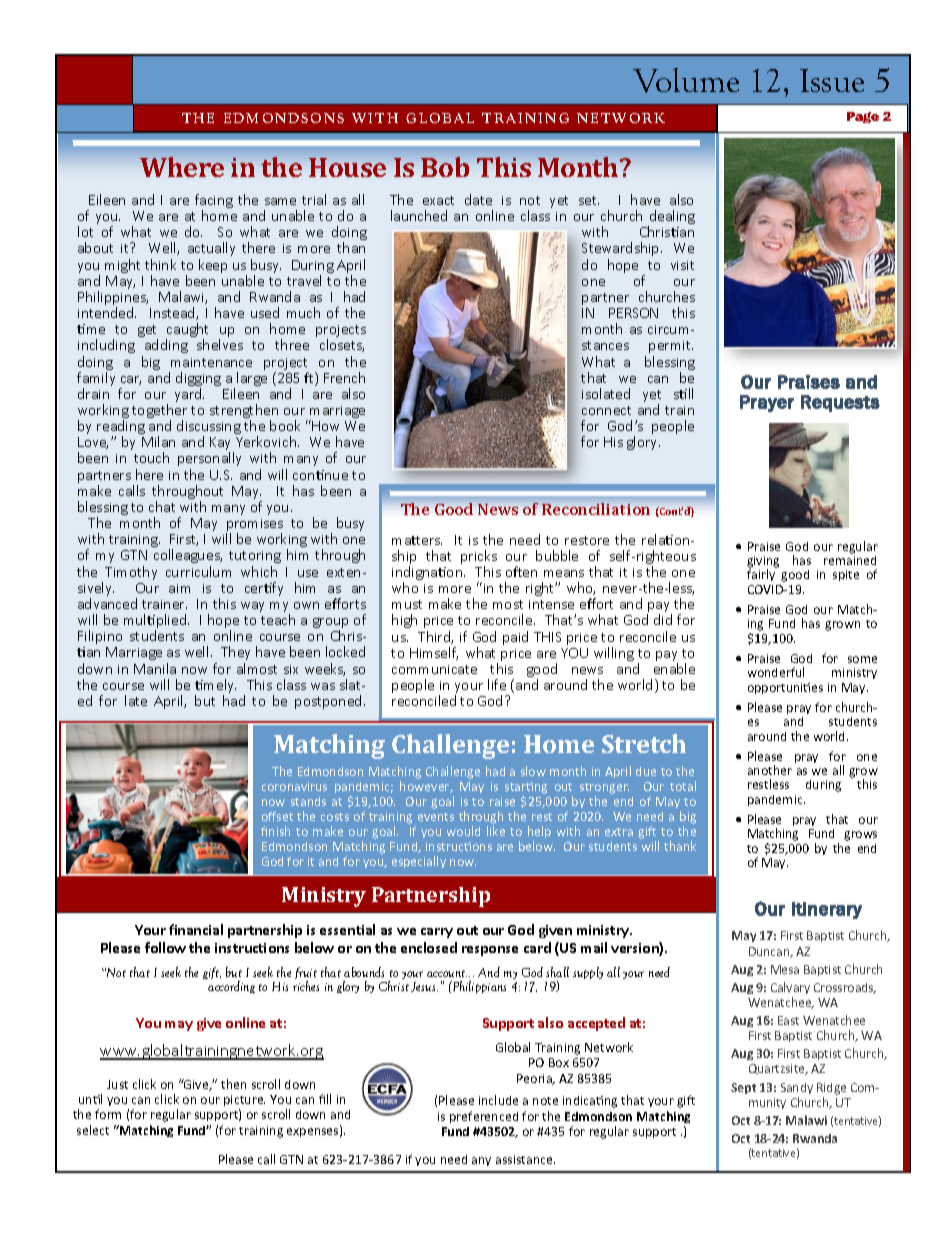  I want to click on multiplied, so click(156, 622).
